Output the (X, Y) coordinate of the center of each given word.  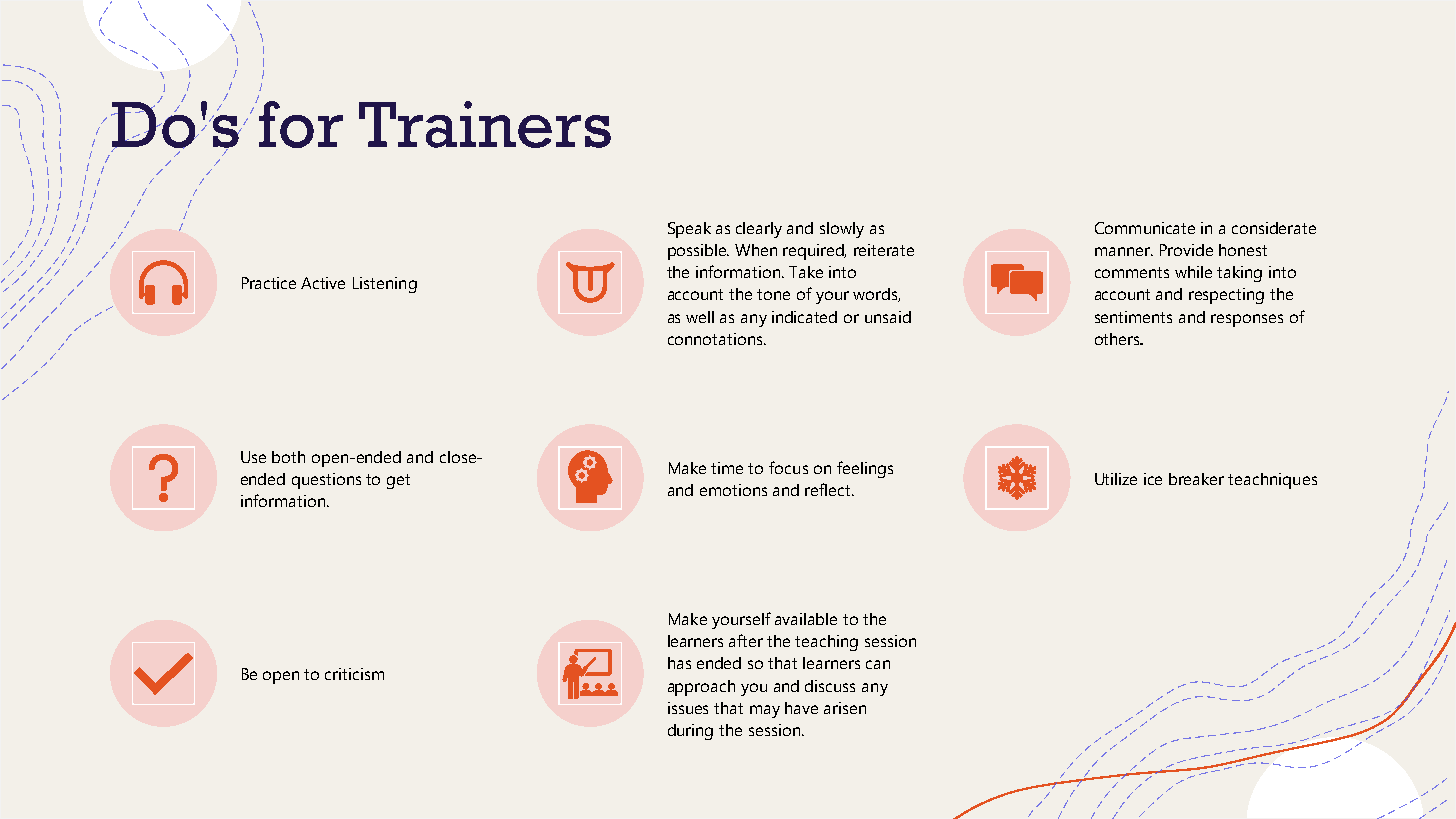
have (801, 708)
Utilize (1116, 479)
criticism (354, 674)
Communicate (1145, 228)
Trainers (485, 124)
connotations (716, 339)
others (1118, 339)
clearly (759, 230)
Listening (385, 285)
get (398, 481)
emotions (733, 490)
